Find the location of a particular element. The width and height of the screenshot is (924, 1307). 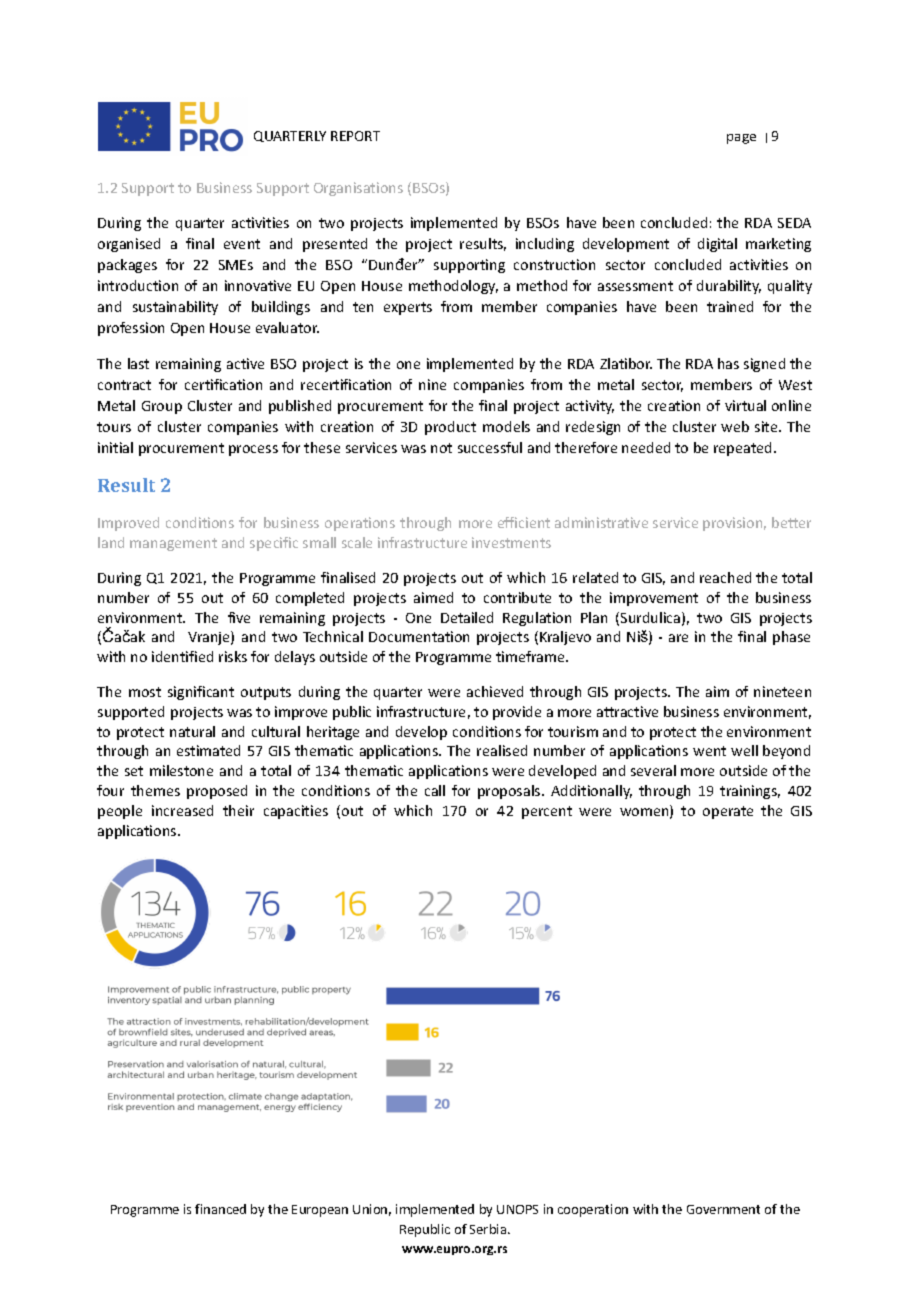

financed is located at coordinates (220, 1209).
